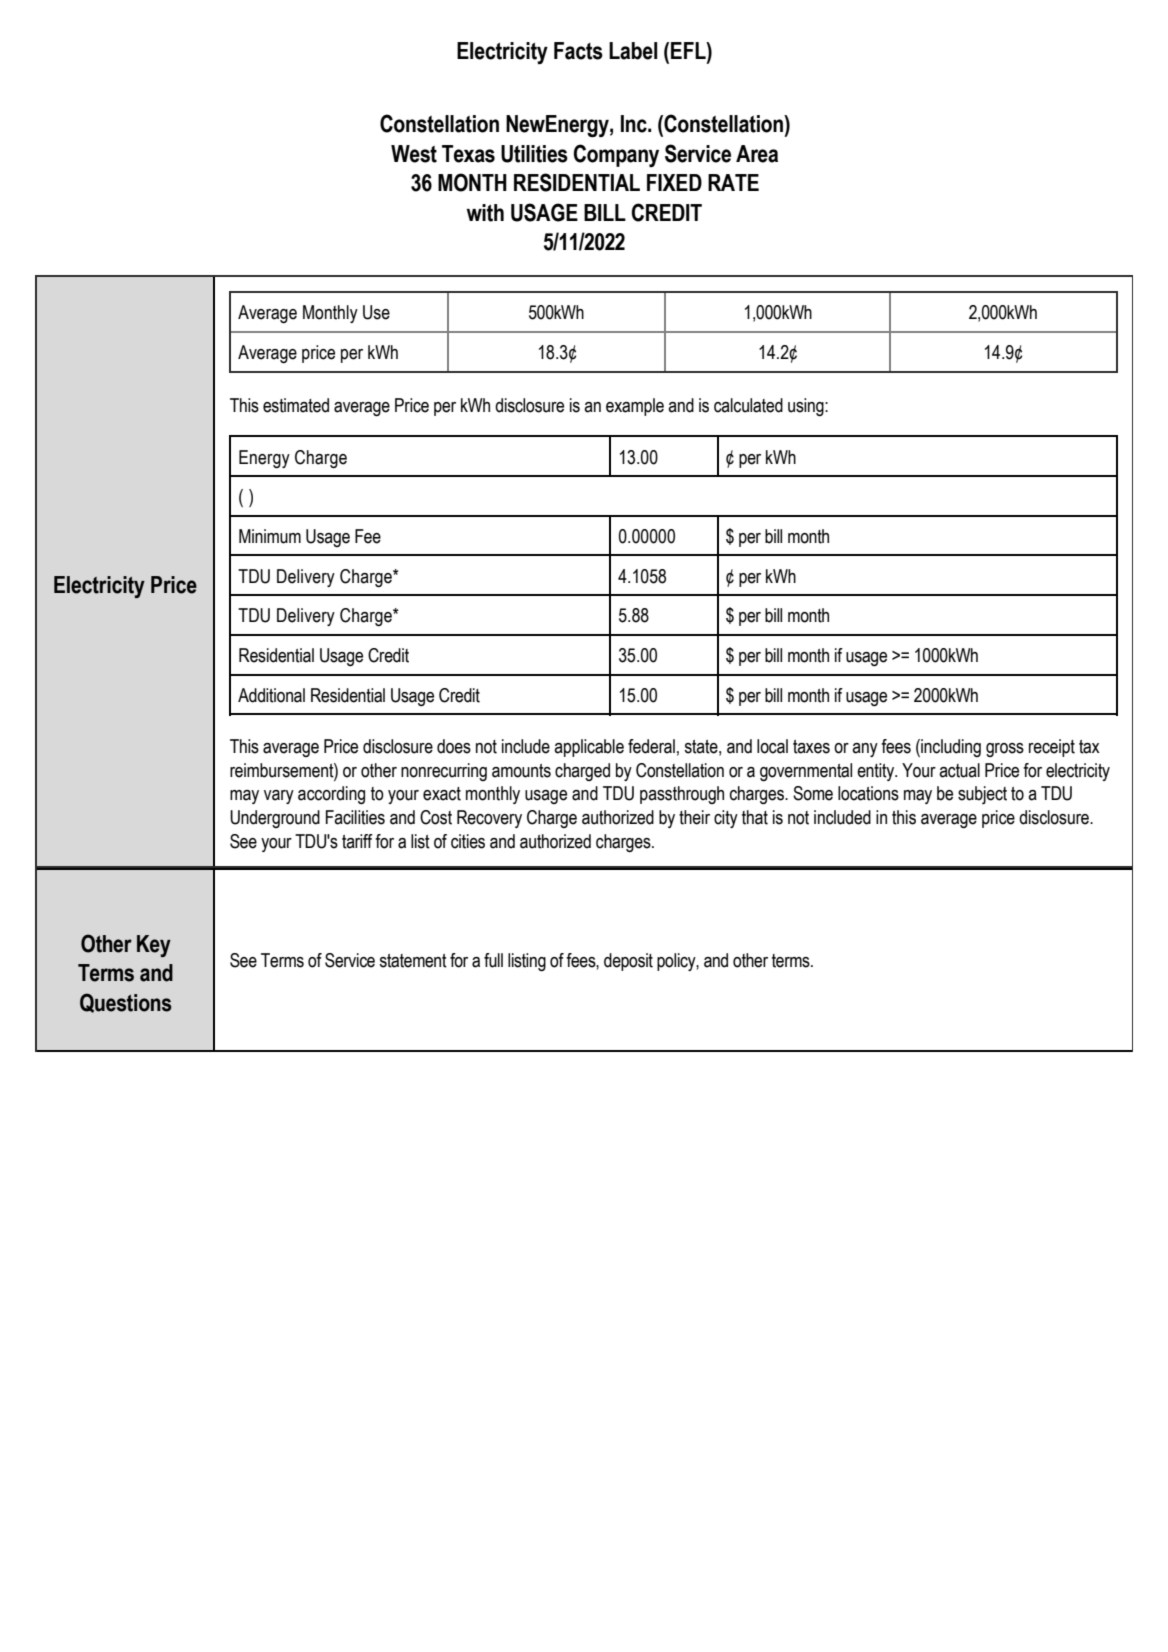 The height and width of the document is (1652, 1168). Describe the element at coordinates (589, 748) in the document. I see `applicable` at that location.
